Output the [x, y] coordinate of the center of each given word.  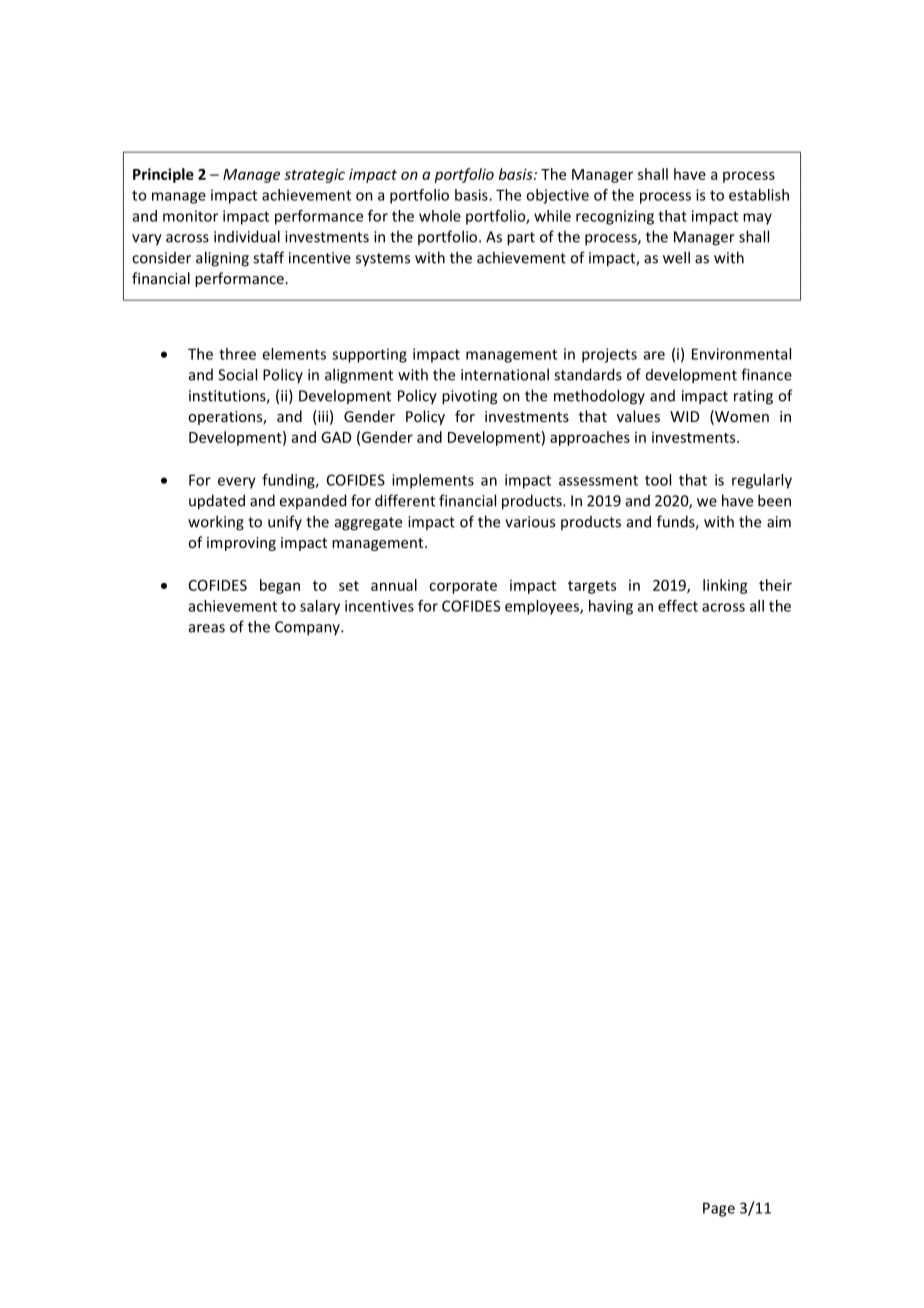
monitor [190, 216]
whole [440, 216]
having [611, 607]
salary [320, 607]
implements [433, 481]
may [757, 219]
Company [308, 628]
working [216, 523]
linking [725, 586]
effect [678, 606]
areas [207, 628]
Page [719, 1209]
